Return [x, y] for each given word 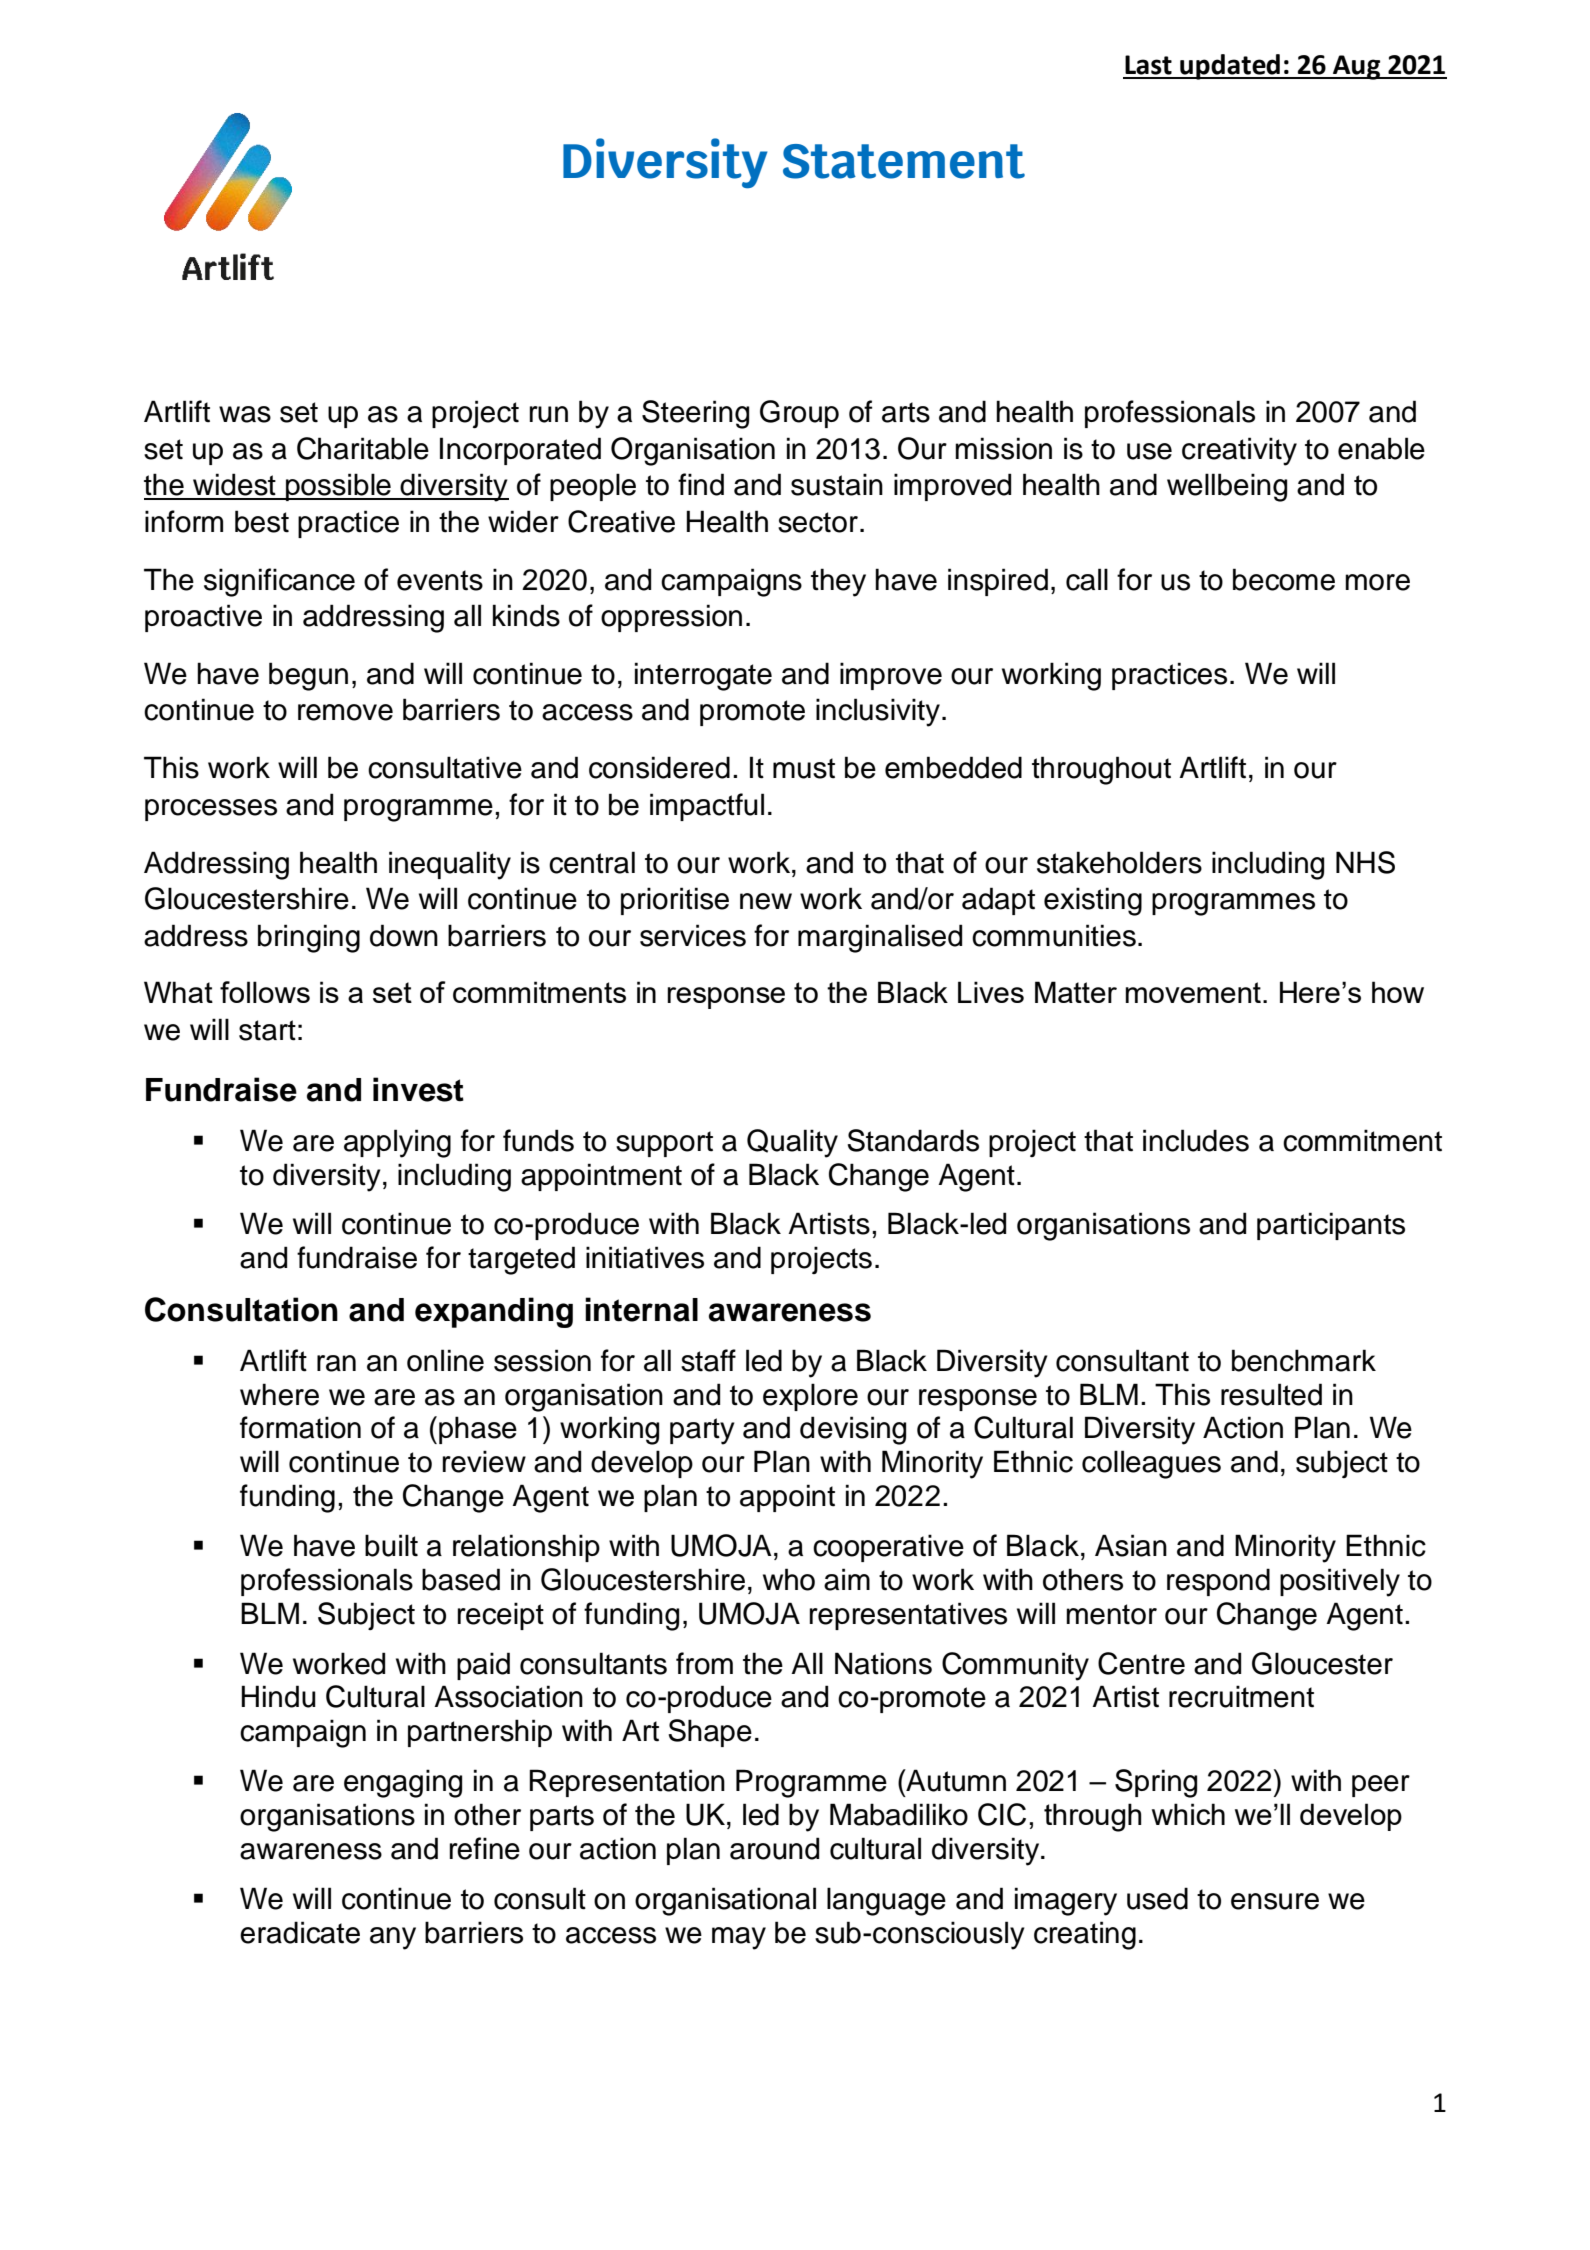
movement [1193, 992]
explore [810, 1397]
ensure [1275, 1901]
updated [1230, 67]
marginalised [880, 938]
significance [279, 582]
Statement [904, 161]
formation [300, 1427]
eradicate [300, 1932]
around [774, 1848]
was [245, 414]
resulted [1271, 1394]
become [1284, 579]
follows [265, 992]
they [838, 582]
